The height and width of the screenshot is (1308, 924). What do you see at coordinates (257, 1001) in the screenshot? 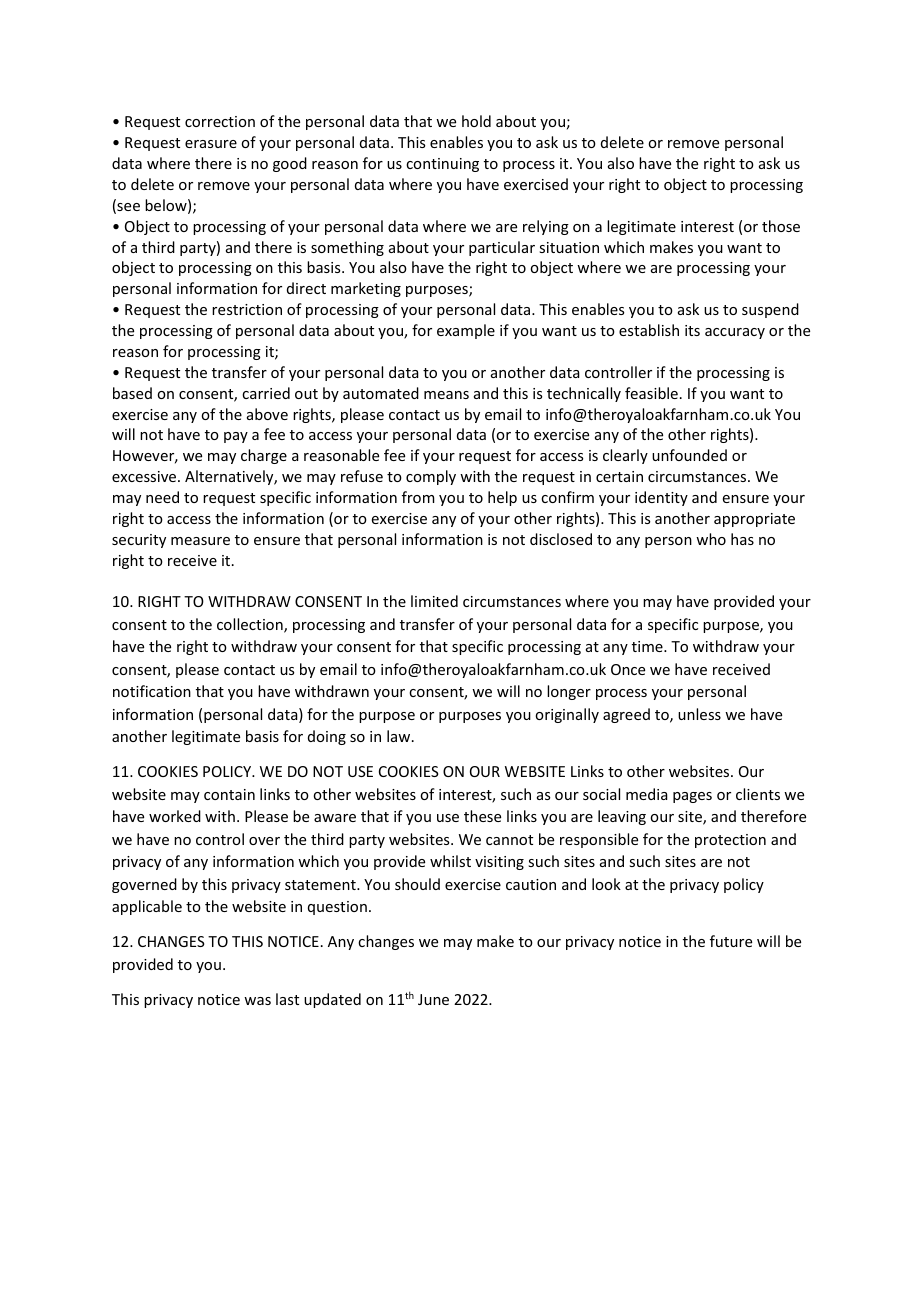
I see `was` at bounding box center [257, 1001].
